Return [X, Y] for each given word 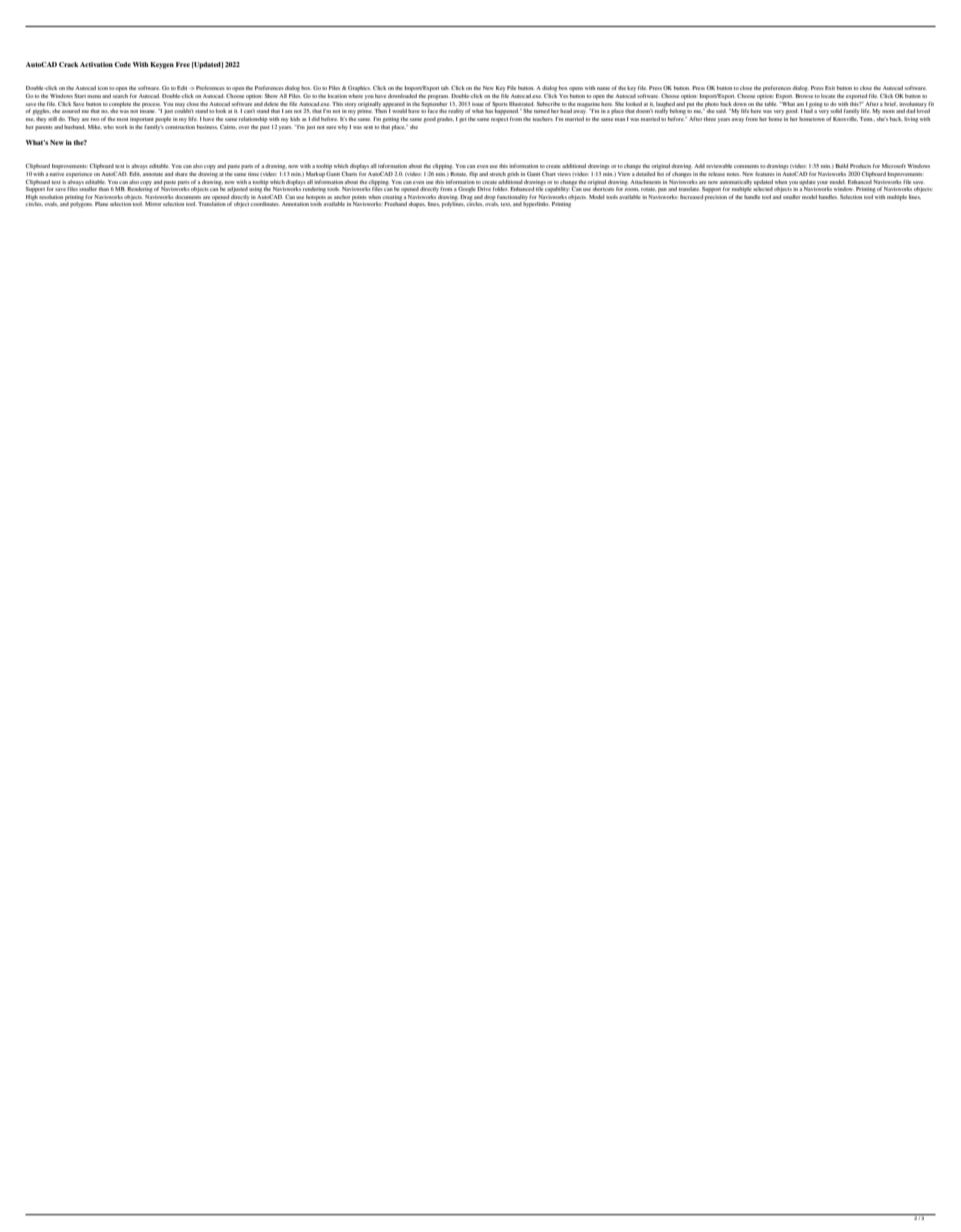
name [604, 88]
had [808, 110]
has [489, 111]
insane [148, 110]
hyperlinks [536, 204]
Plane [101, 204]
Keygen [162, 65]
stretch [498, 174]
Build [841, 166]
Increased [691, 197]
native [57, 172]
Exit [830, 88]
